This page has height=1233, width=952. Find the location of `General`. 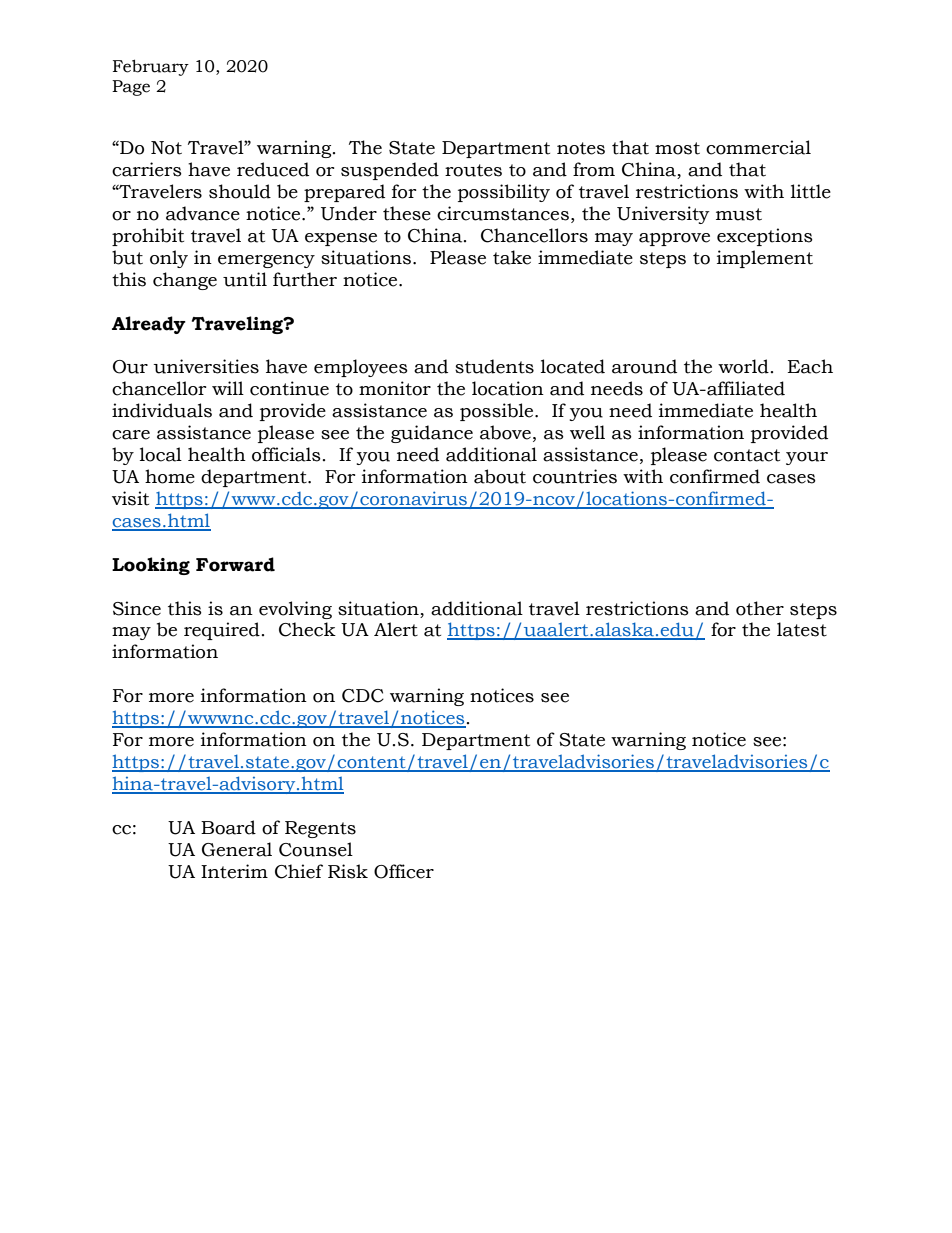

General is located at coordinates (237, 849).
